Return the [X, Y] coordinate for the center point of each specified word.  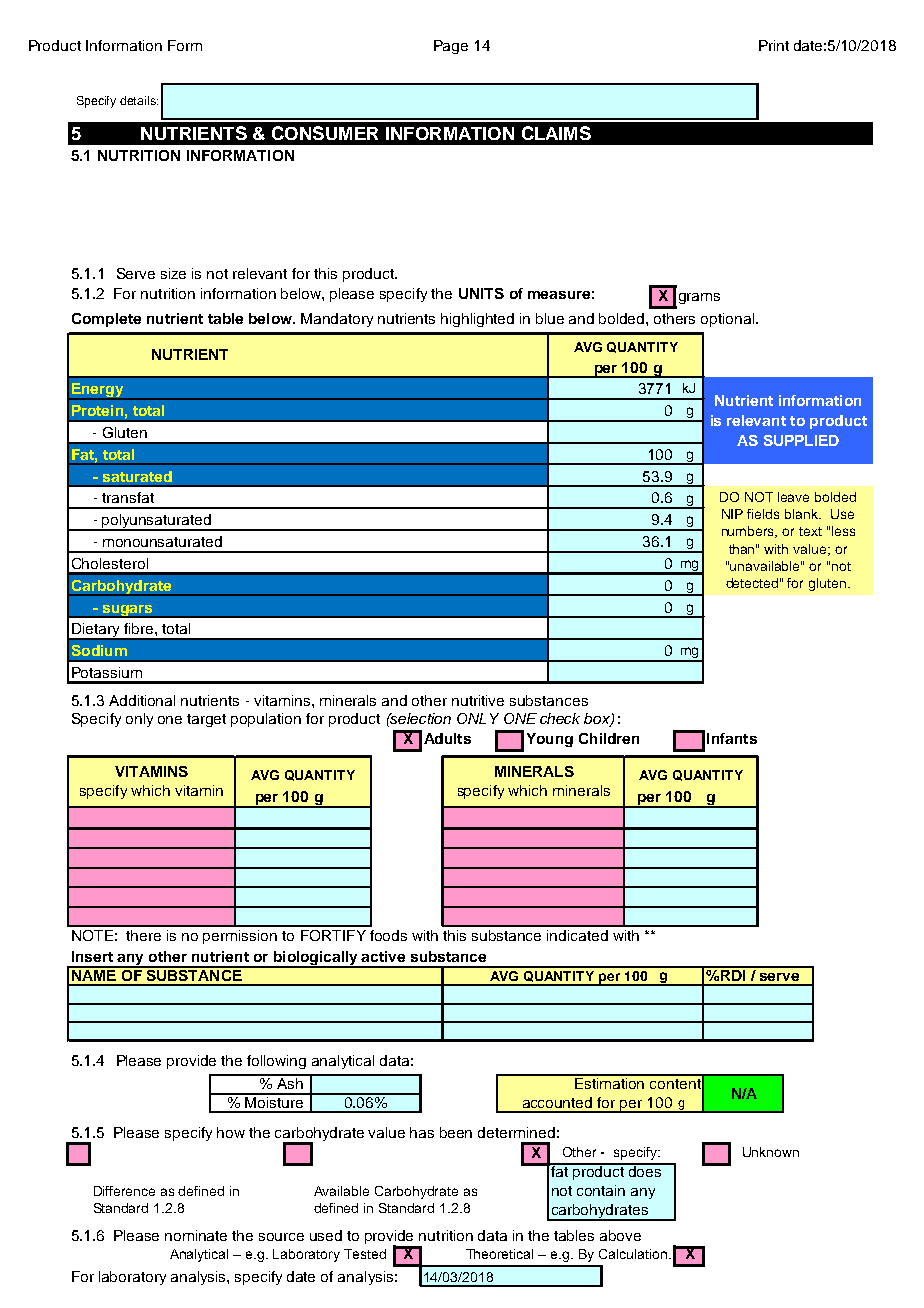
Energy [97, 391]
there [143, 935]
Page [451, 47]
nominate [196, 1235]
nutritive [478, 700]
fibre [140, 628]
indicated [577, 935]
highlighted [477, 320]
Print [774, 45]
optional [729, 320]
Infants [732, 738]
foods [388, 935]
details [139, 100]
